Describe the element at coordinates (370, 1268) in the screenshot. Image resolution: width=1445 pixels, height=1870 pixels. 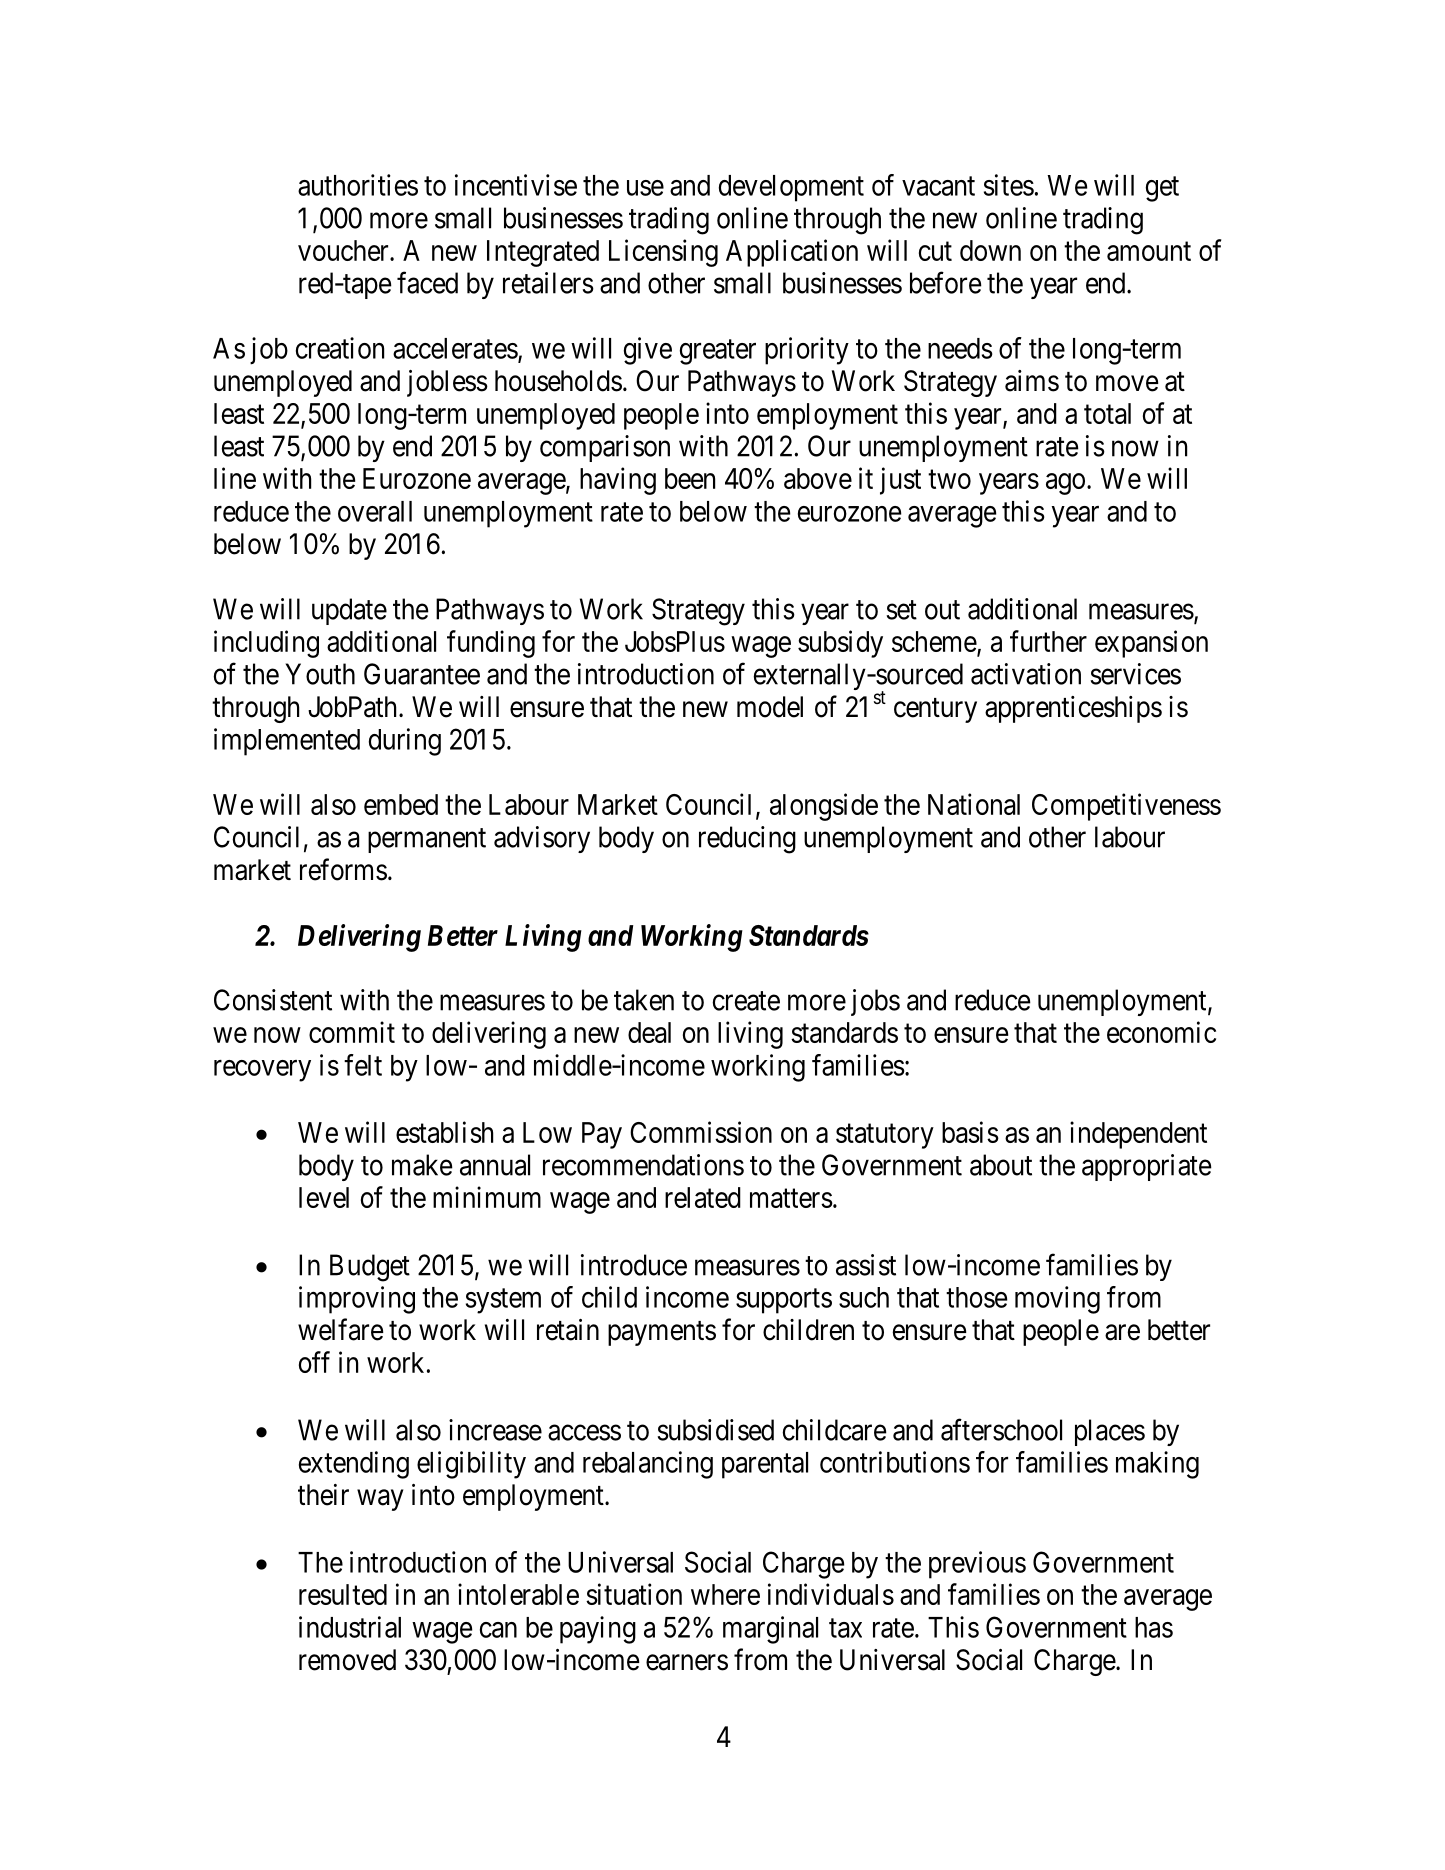
I see `Budget` at that location.
